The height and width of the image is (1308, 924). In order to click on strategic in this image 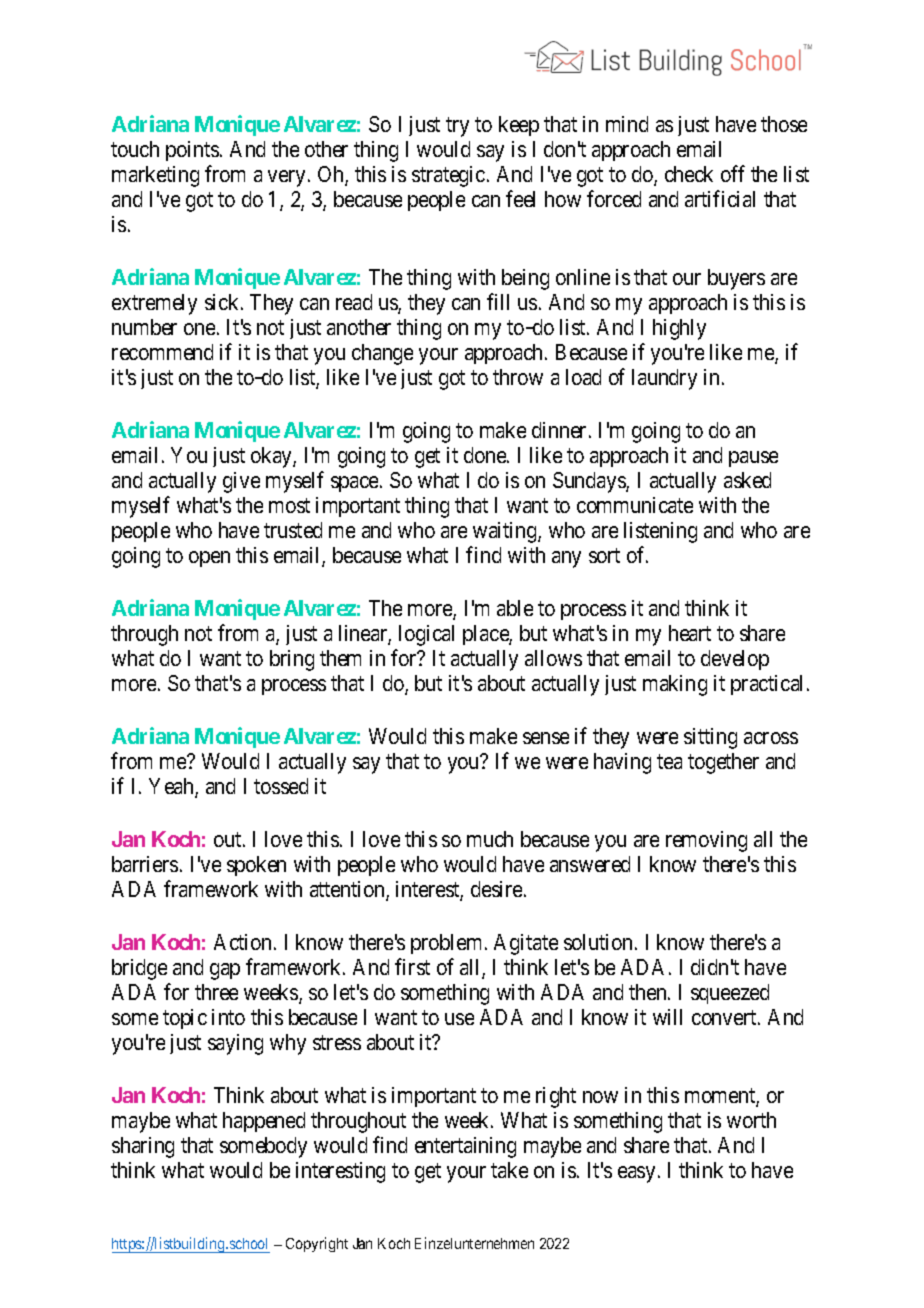, I will do `click(448, 176)`.
